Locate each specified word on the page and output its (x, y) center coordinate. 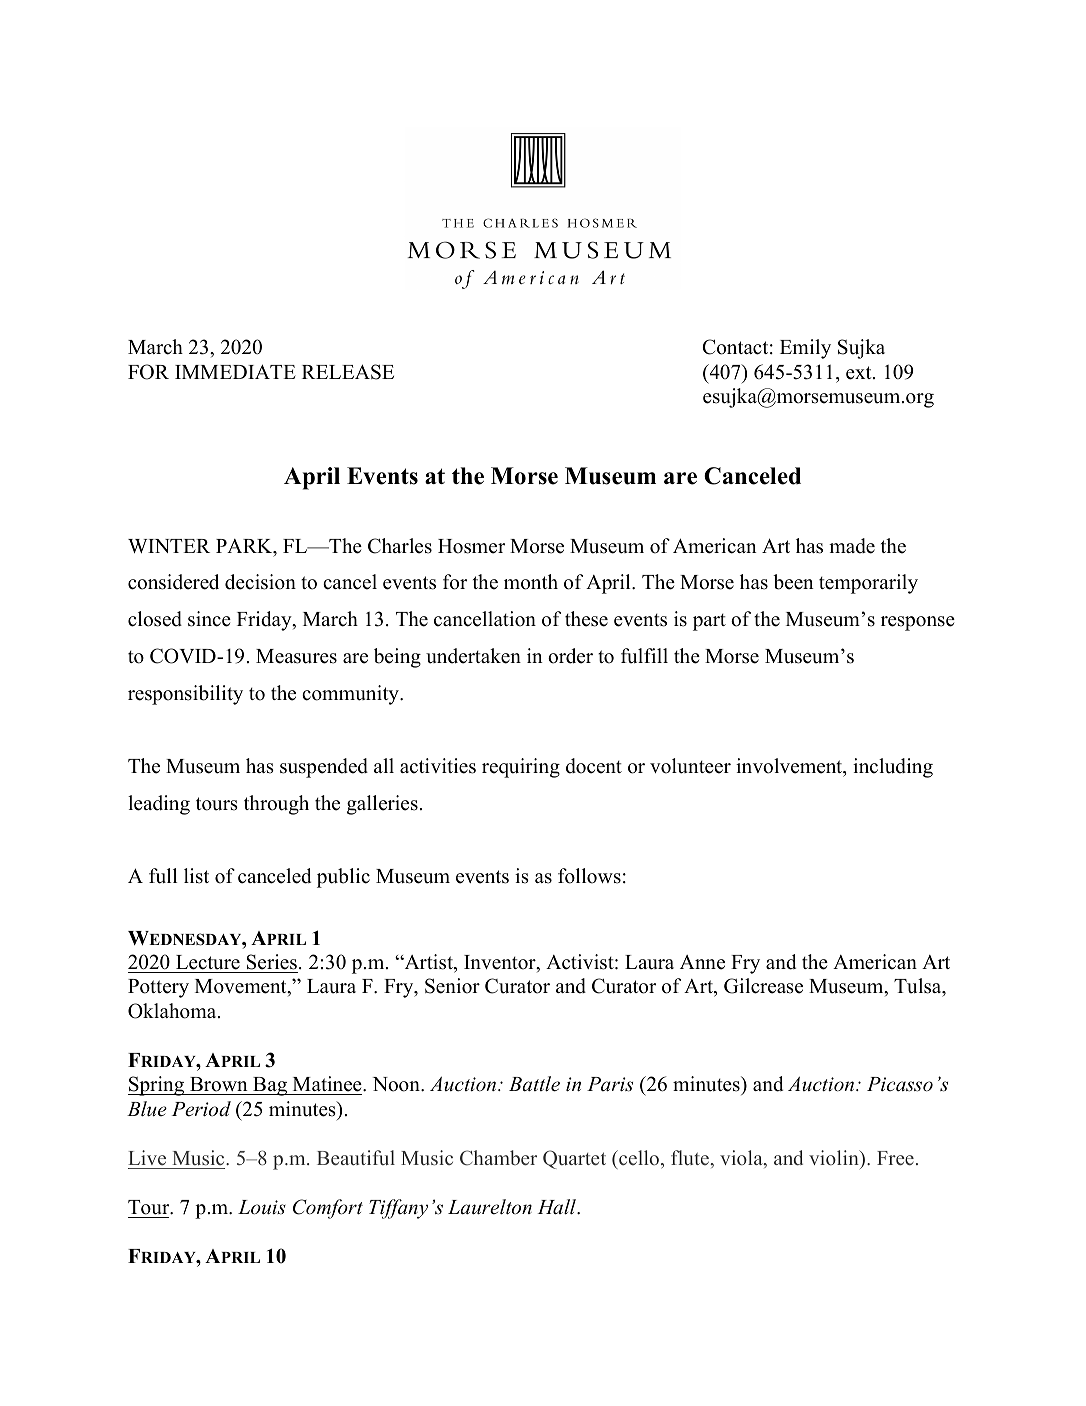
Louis (262, 1207)
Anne (702, 962)
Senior (452, 986)
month (531, 582)
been (793, 582)
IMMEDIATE (235, 371)
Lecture (208, 962)
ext (860, 373)
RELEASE (348, 372)
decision (260, 582)
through (276, 805)
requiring (521, 768)
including (893, 768)
